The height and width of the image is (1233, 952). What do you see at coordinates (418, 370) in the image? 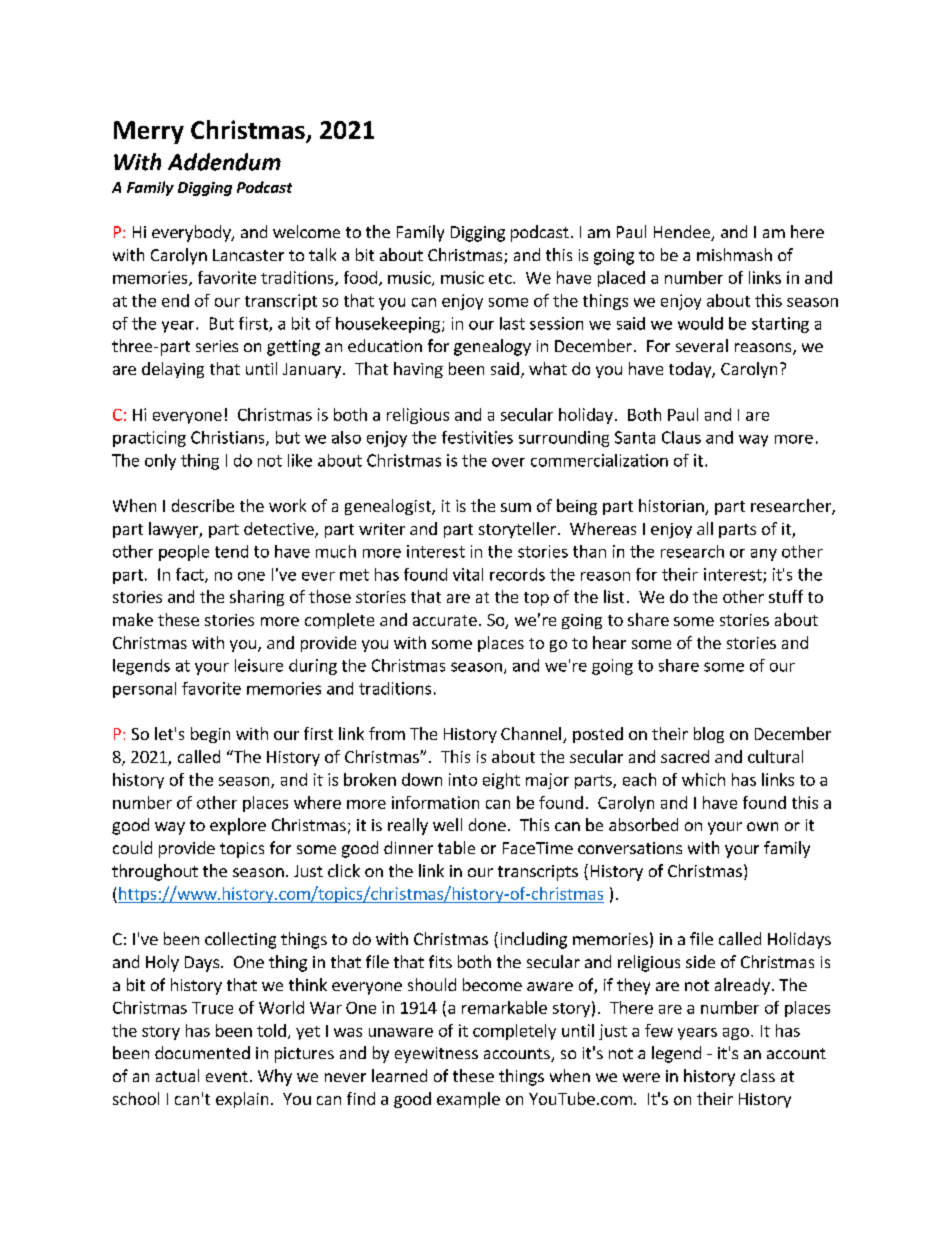
I see `having` at bounding box center [418, 370].
